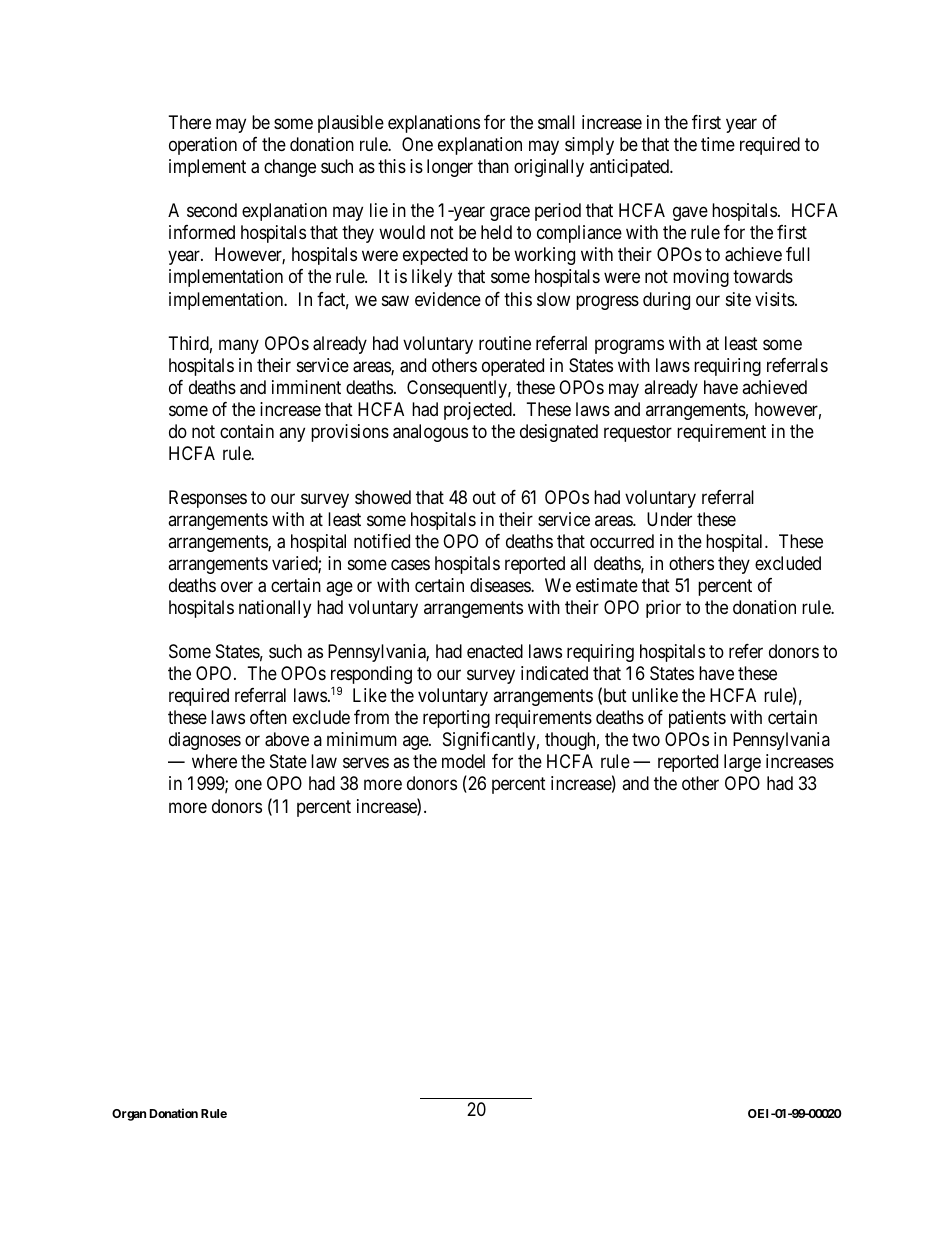  Describe the element at coordinates (214, 761) in the image. I see `where` at that location.
